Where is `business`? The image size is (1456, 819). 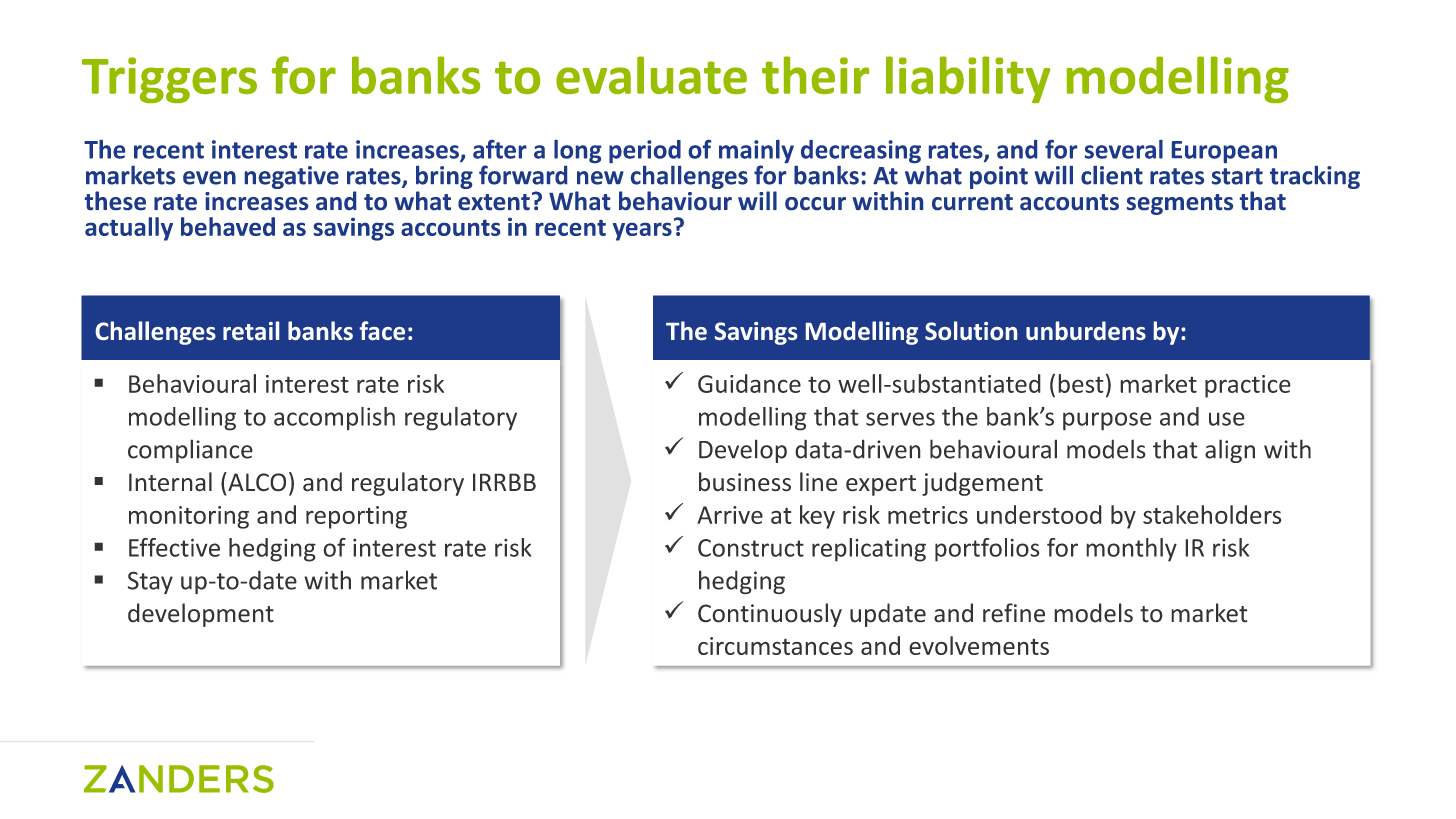 business is located at coordinates (745, 482).
